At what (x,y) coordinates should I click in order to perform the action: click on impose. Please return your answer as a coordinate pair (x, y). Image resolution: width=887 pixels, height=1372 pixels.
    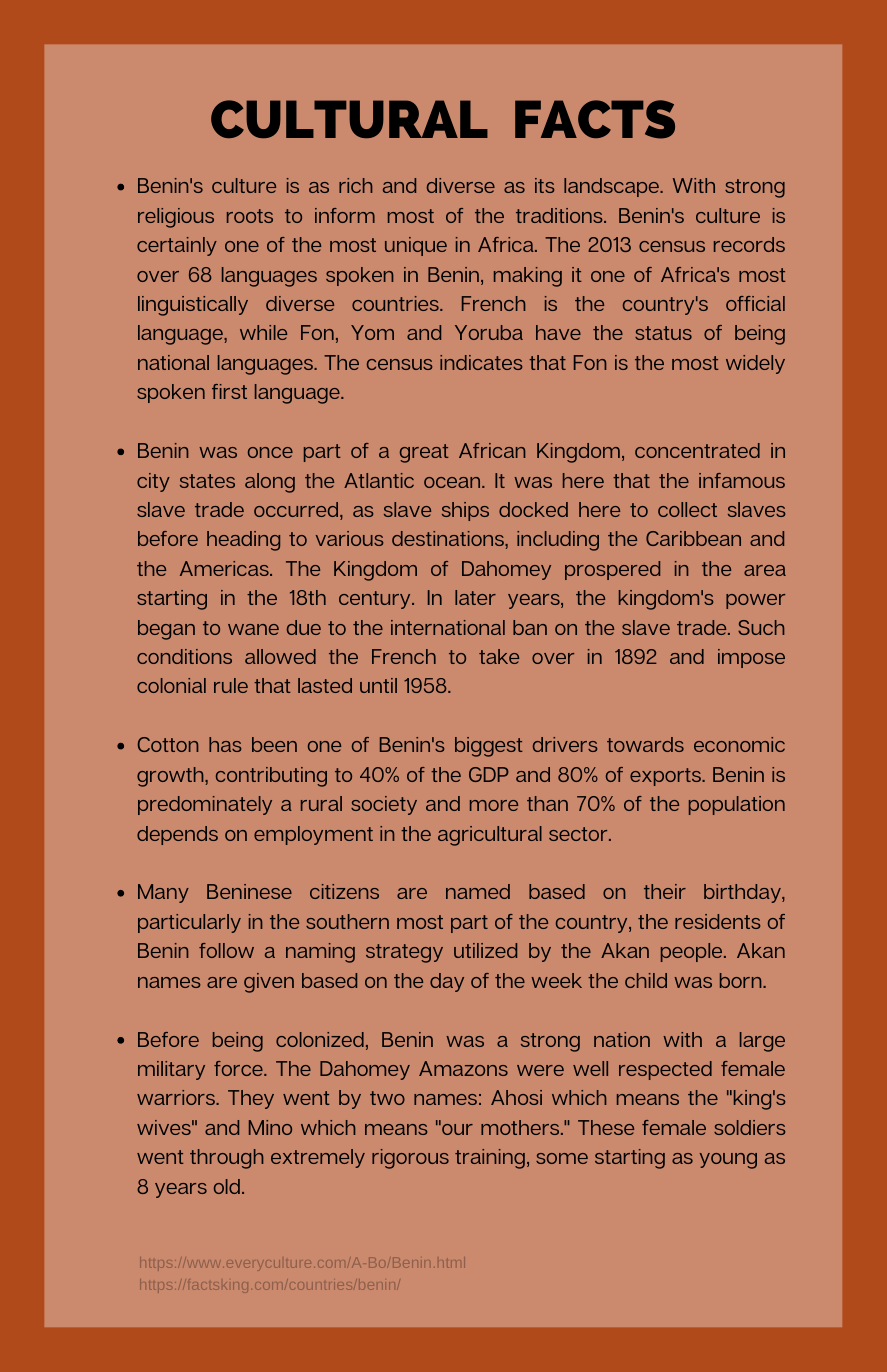
    Looking at the image, I should click on (751, 658).
